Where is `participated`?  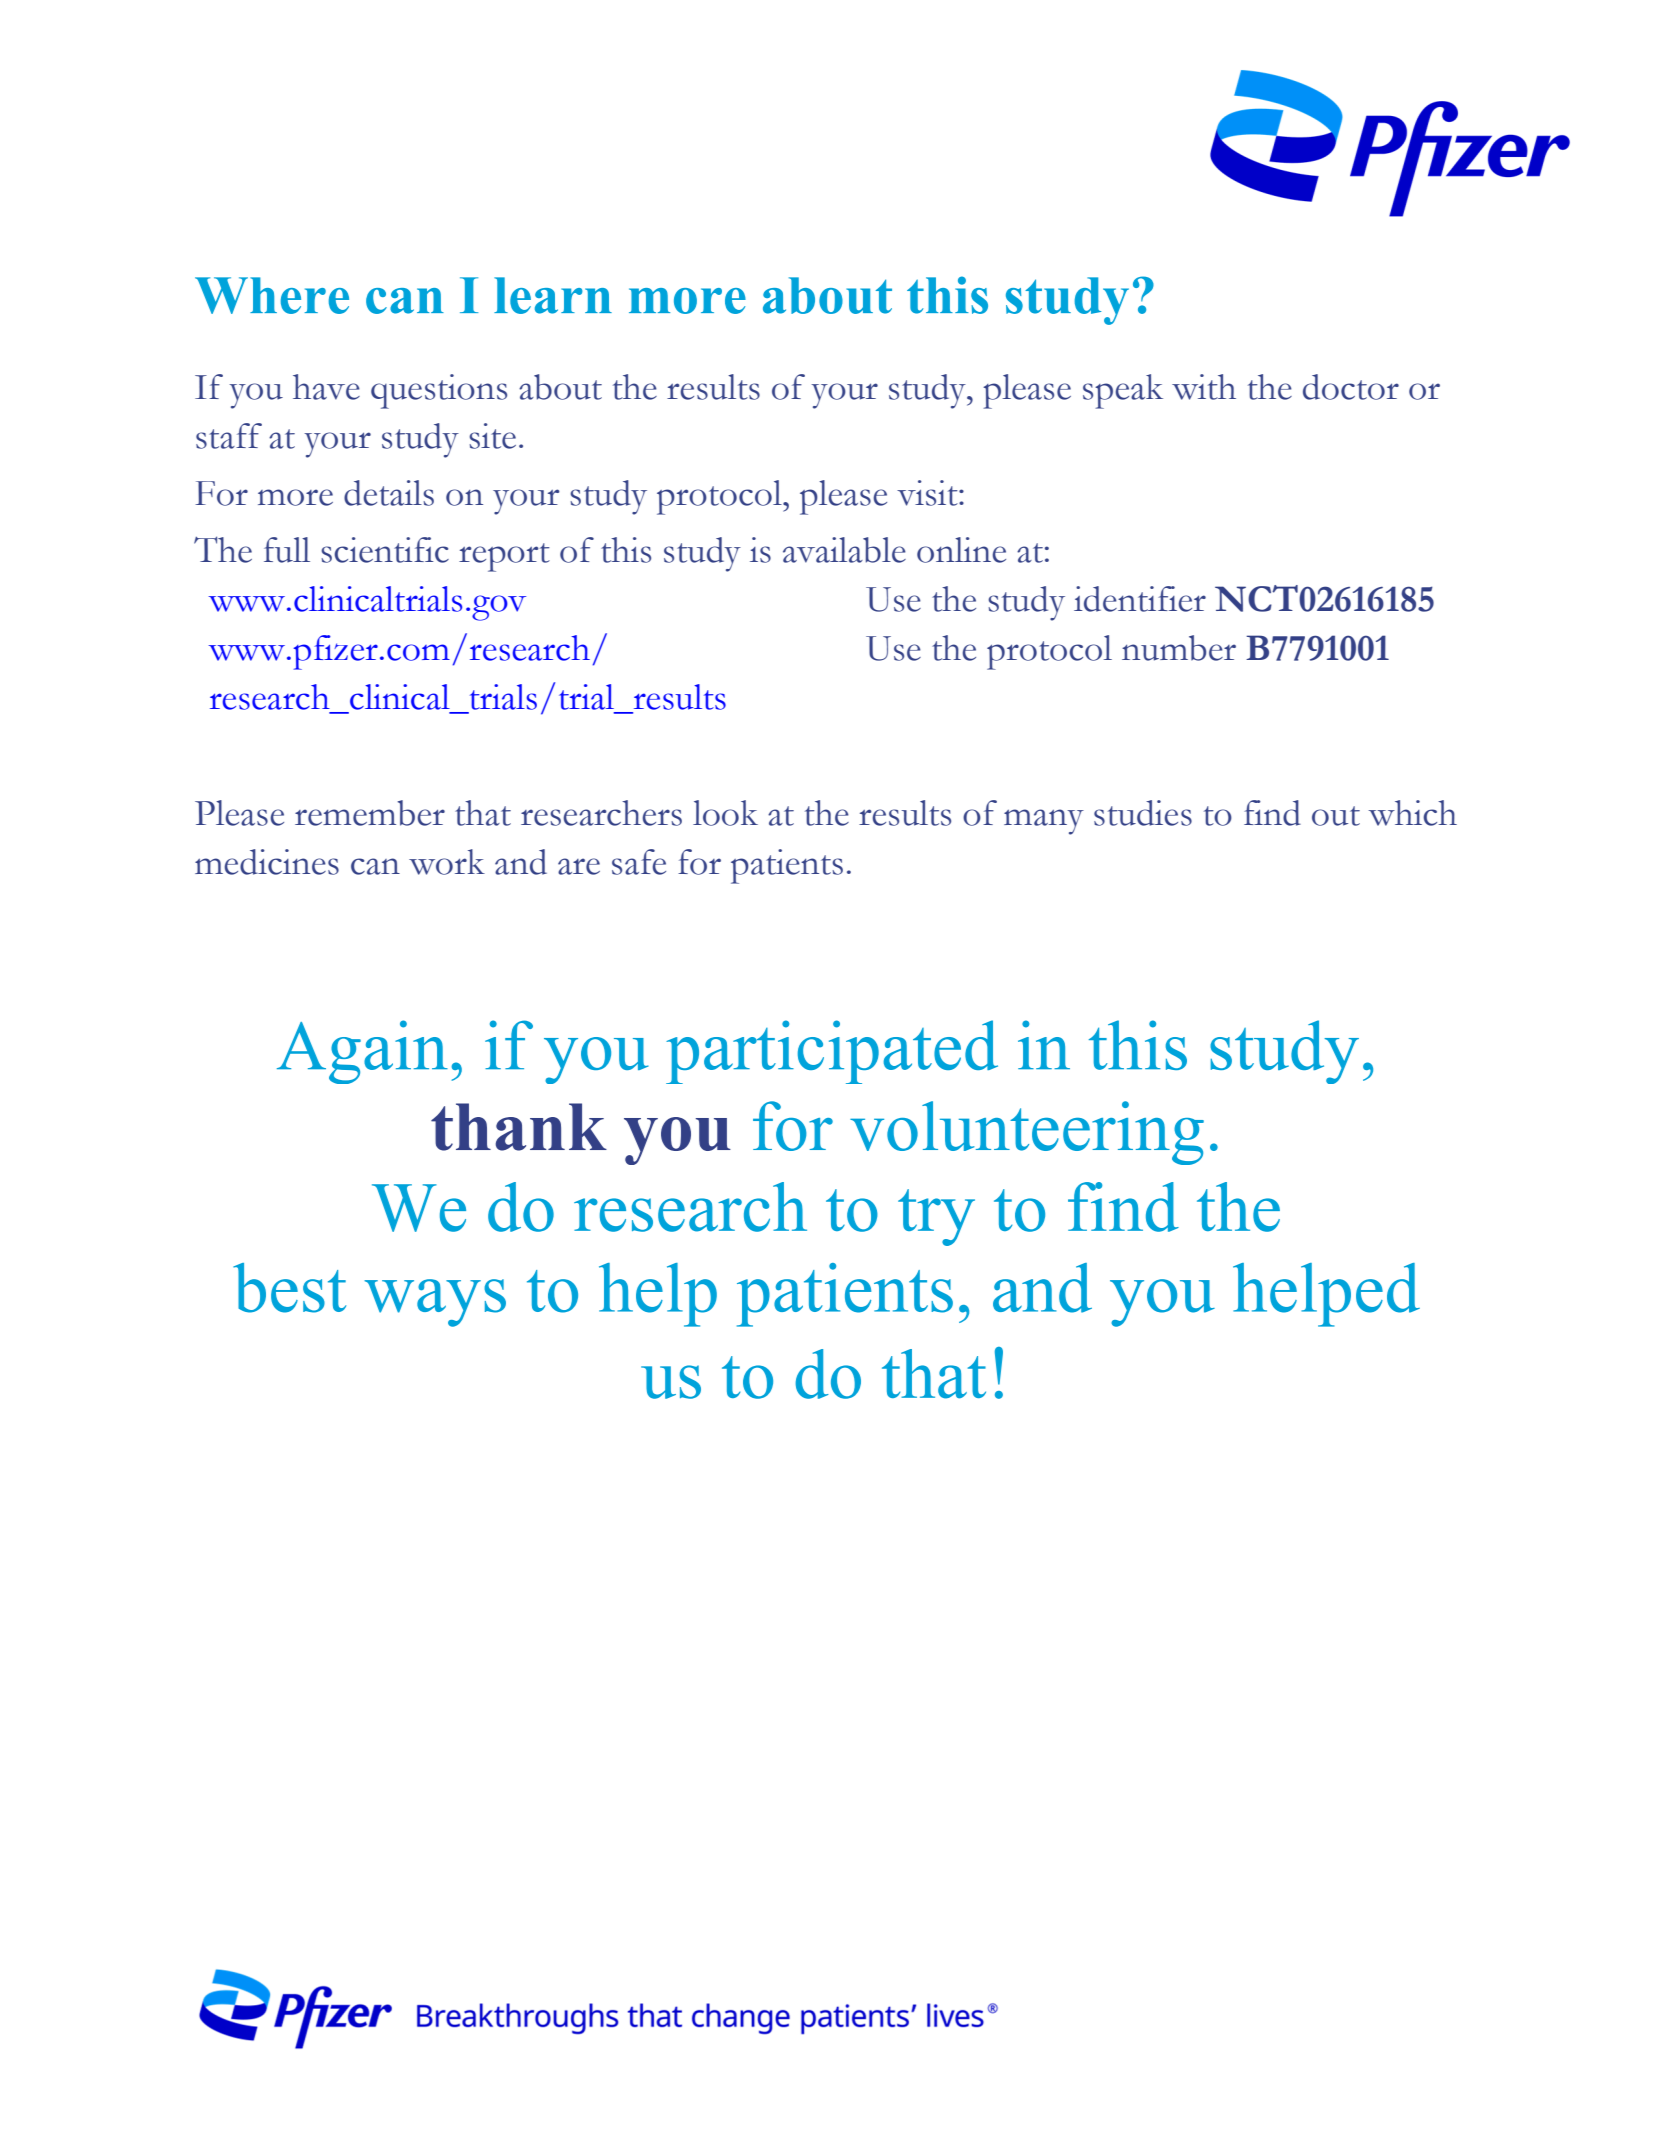 participated is located at coordinates (832, 1052).
